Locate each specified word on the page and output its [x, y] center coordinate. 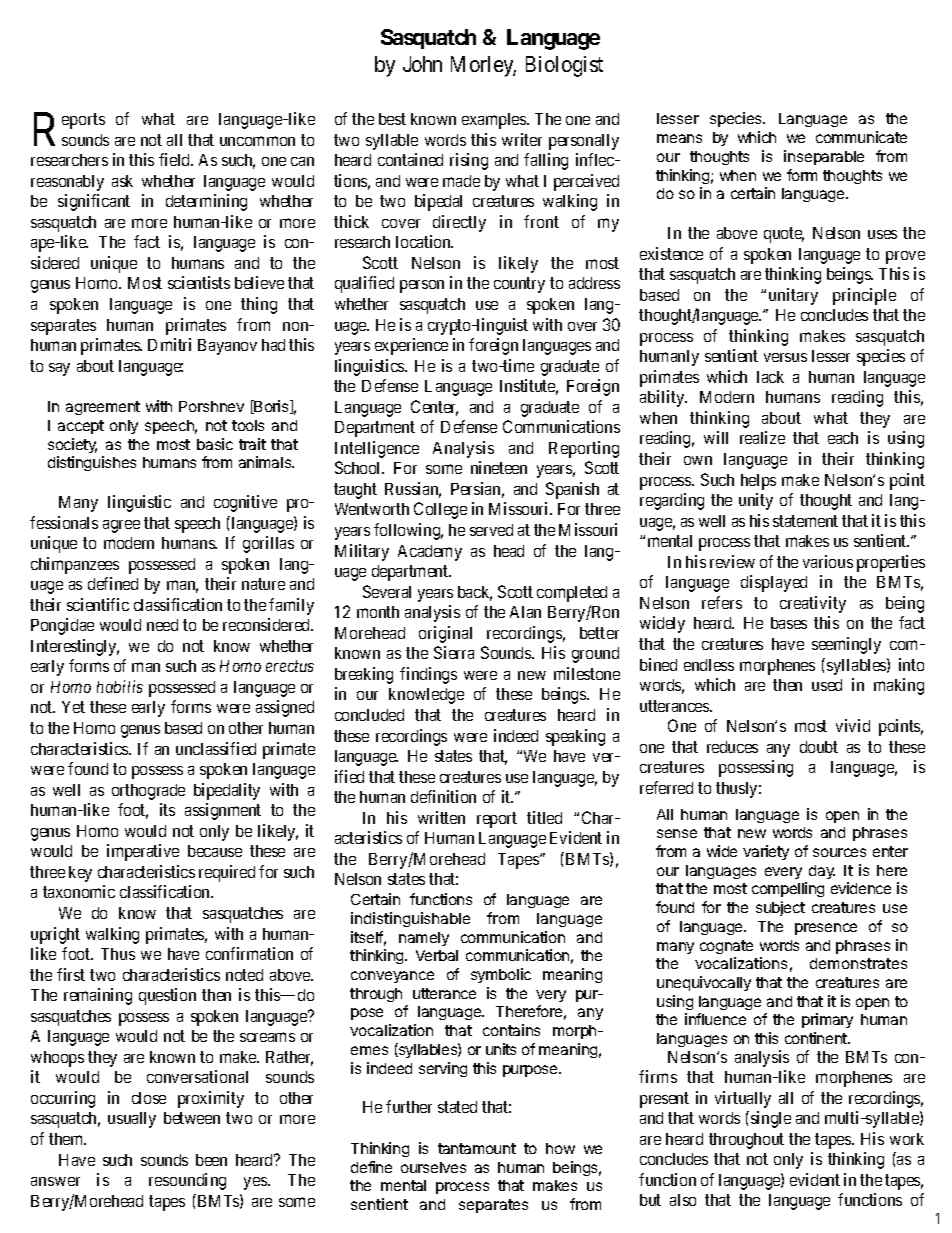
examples [495, 121]
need [162, 625]
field [176, 159]
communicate [861, 137]
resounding [187, 1181]
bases [789, 623]
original [445, 634]
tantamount [477, 1148]
